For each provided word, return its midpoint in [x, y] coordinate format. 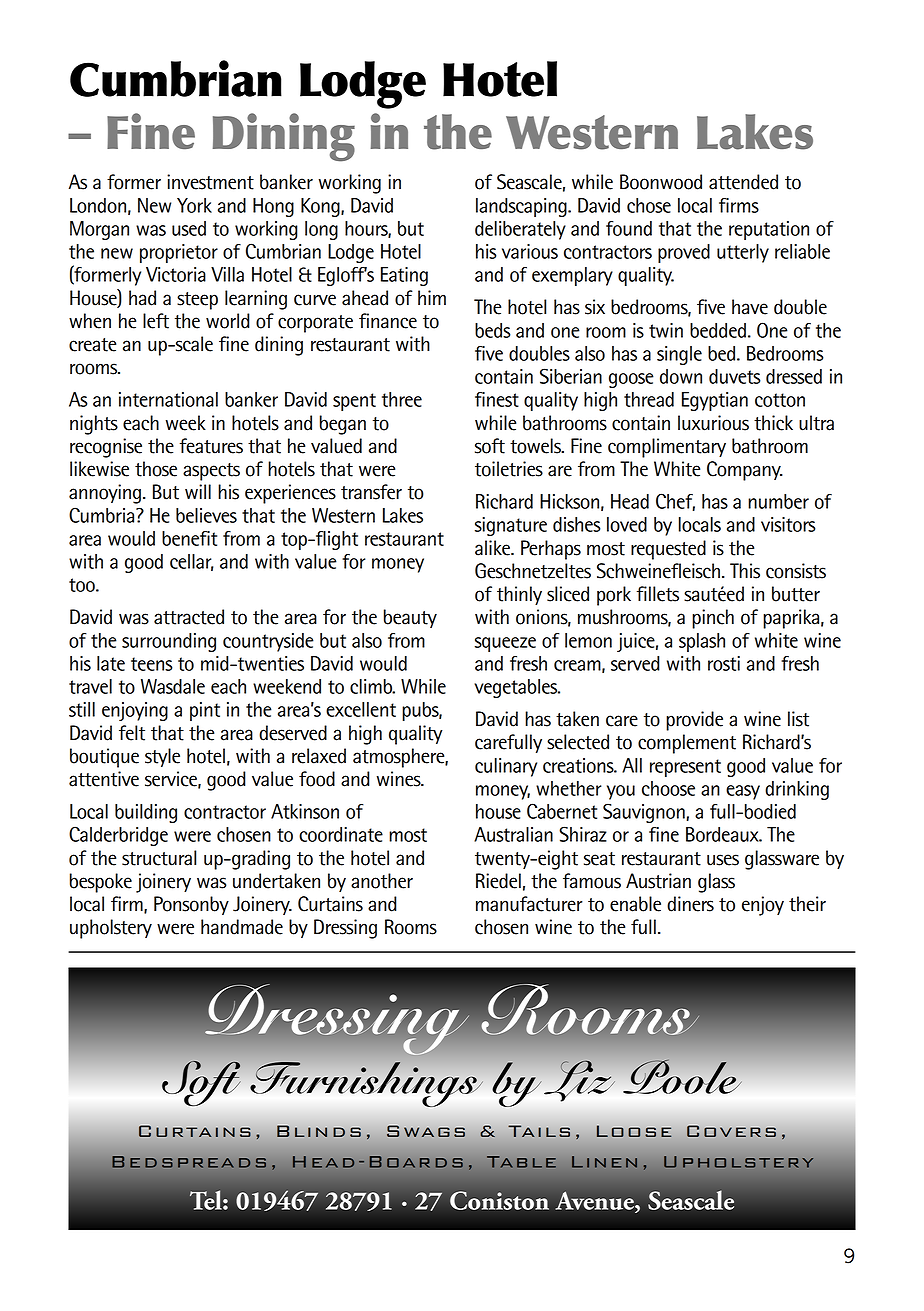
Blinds [319, 1131]
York [194, 205]
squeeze [505, 644]
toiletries [509, 469]
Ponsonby [191, 905]
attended [743, 182]
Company [745, 471]
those [156, 469]
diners [690, 904]
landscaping [522, 207]
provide [694, 721]
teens [152, 664]
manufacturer [529, 904]
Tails [539, 1131]
